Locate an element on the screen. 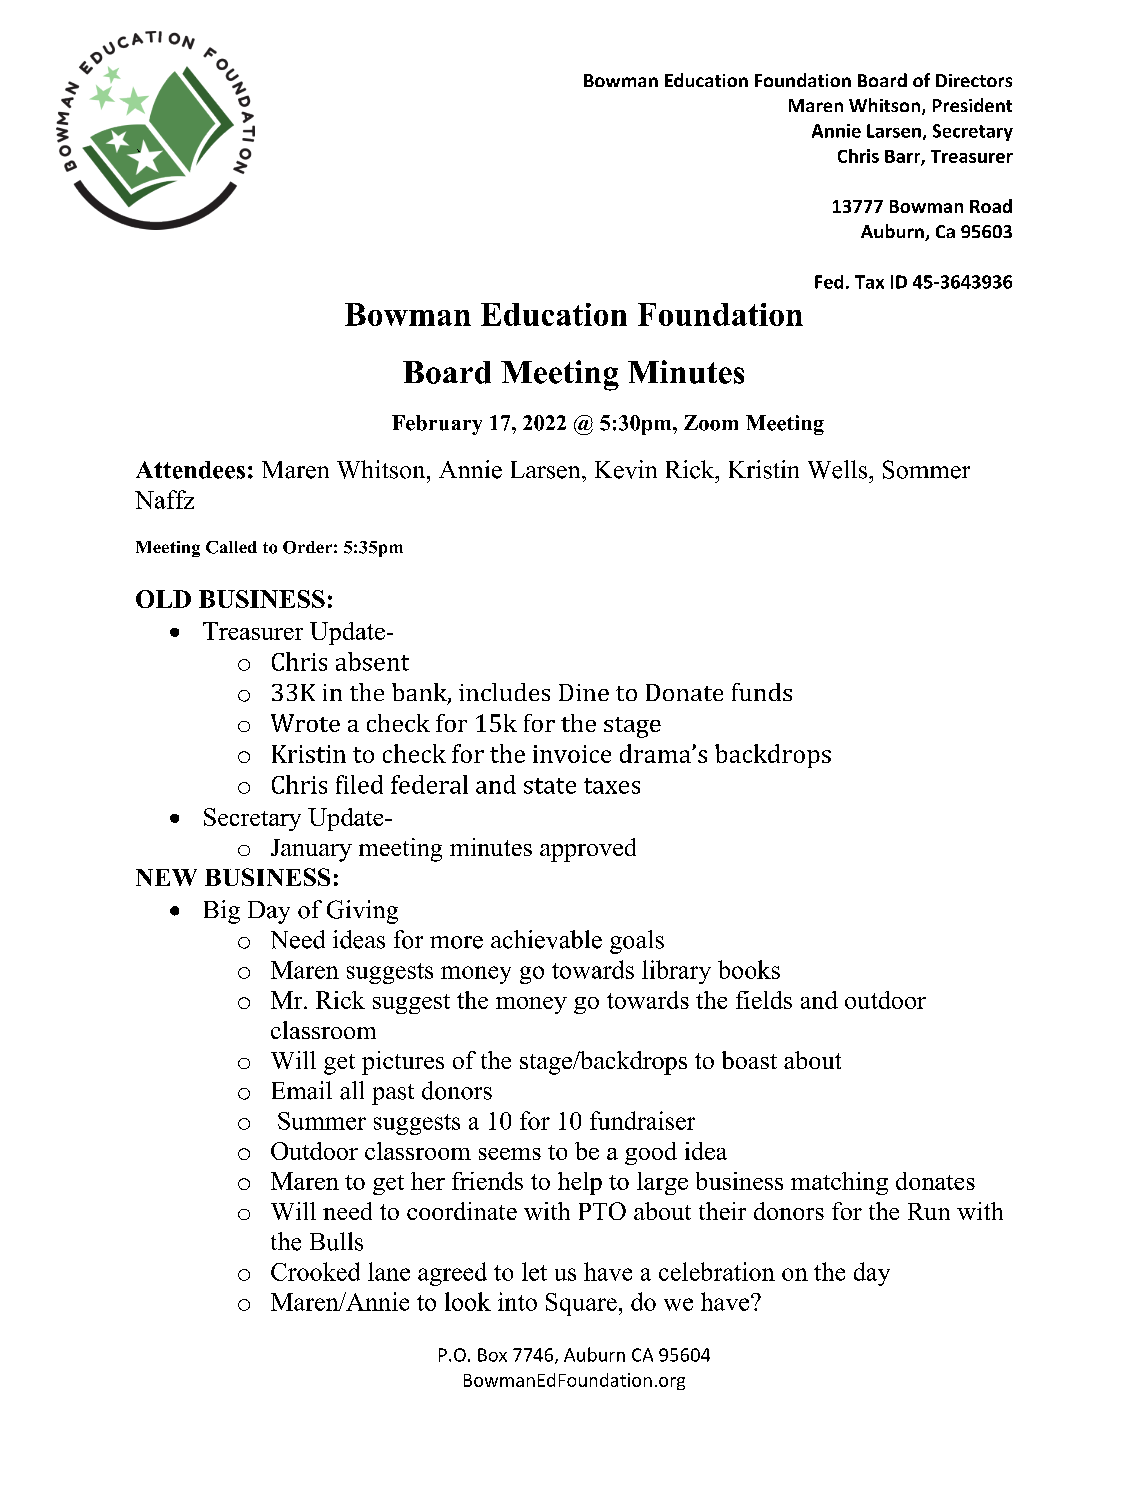  Crooked is located at coordinates (315, 1271).
